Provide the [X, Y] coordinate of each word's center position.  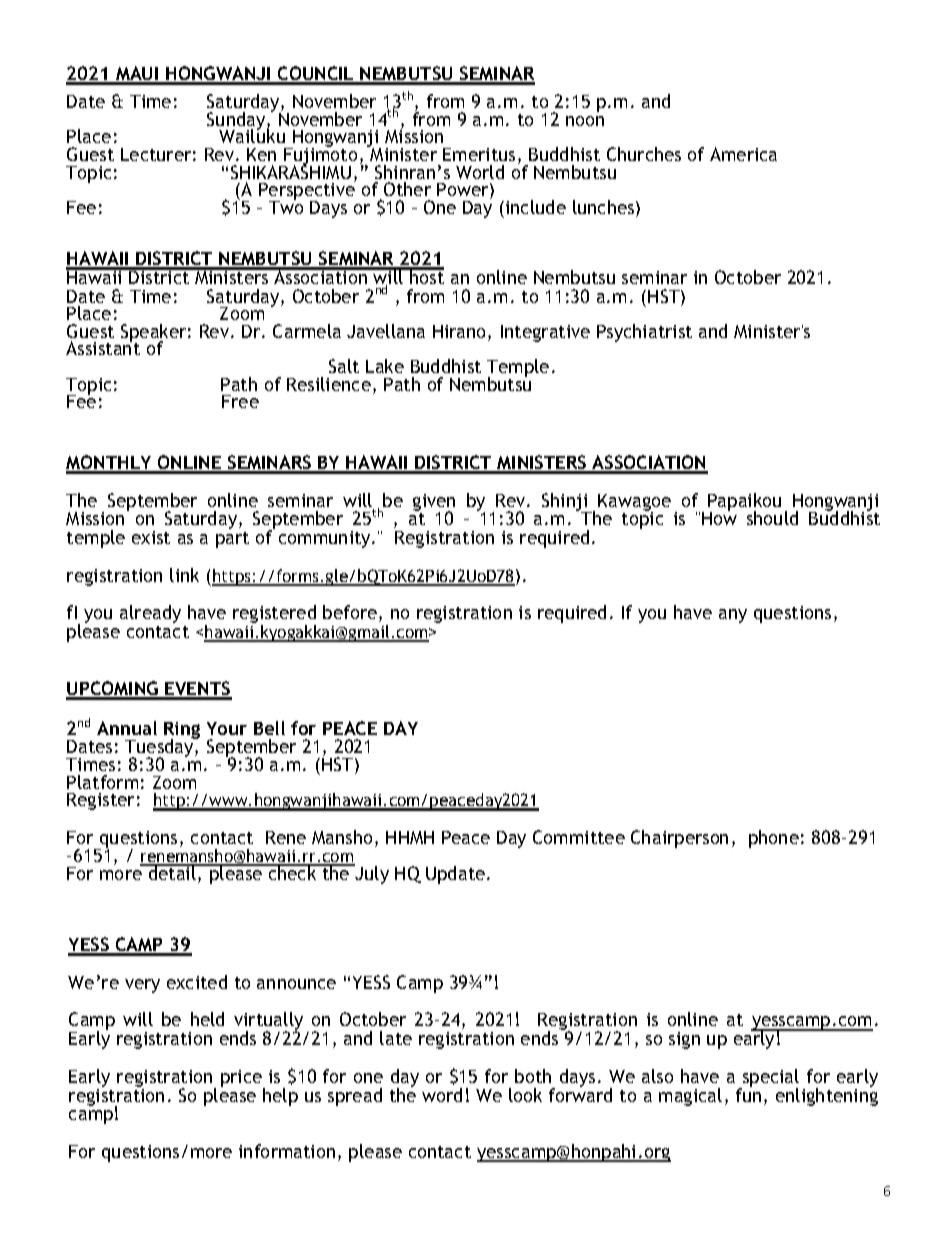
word [442, 1095]
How [719, 517]
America [743, 154]
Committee [579, 837]
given [434, 503]
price [242, 1079]
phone [774, 839]
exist [151, 537]
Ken [261, 154]
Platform [102, 782]
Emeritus [479, 154]
